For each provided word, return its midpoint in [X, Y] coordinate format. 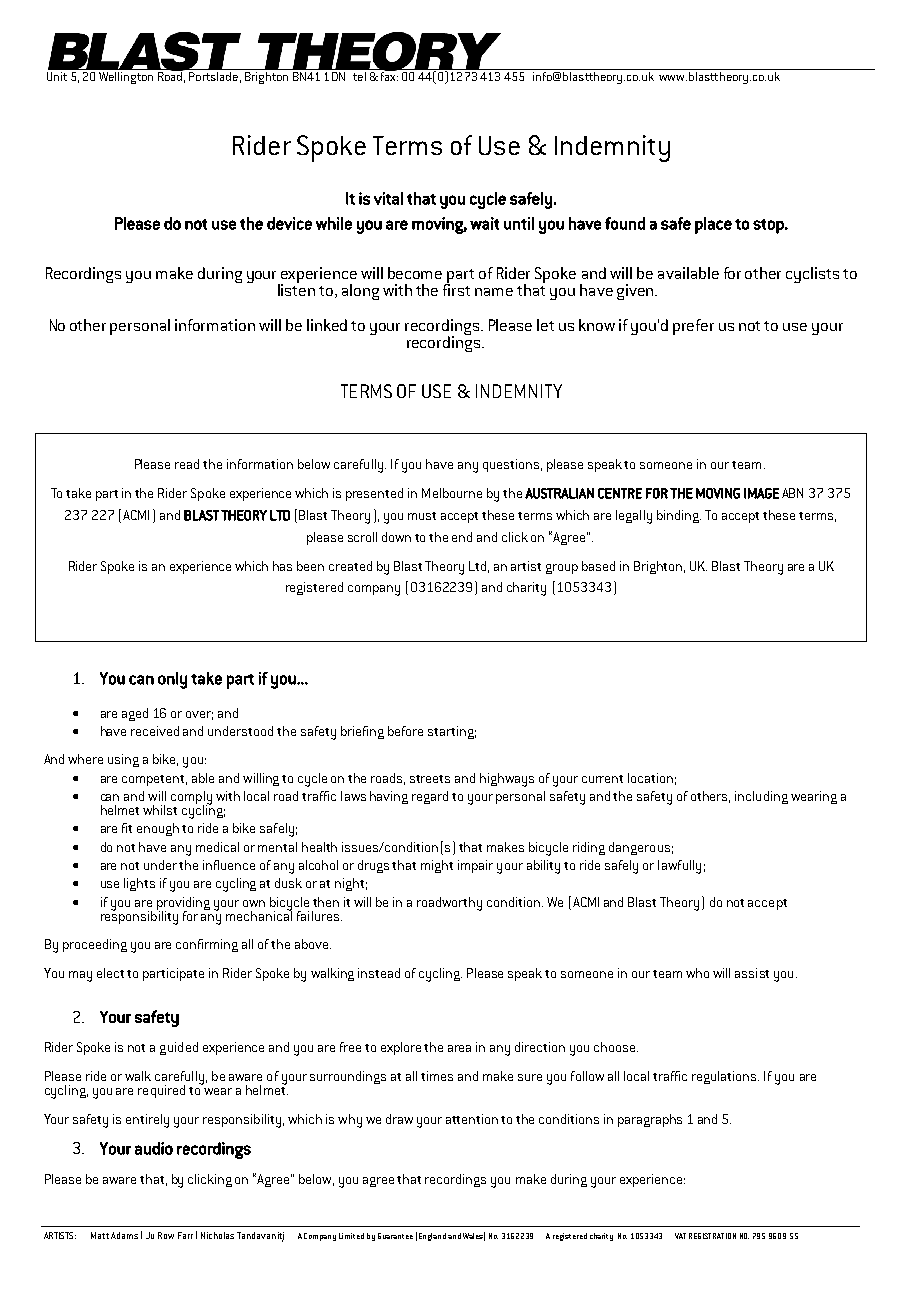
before [405, 731]
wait [484, 223]
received [155, 731]
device [289, 223]
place [713, 225]
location [650, 778]
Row [166, 1235]
